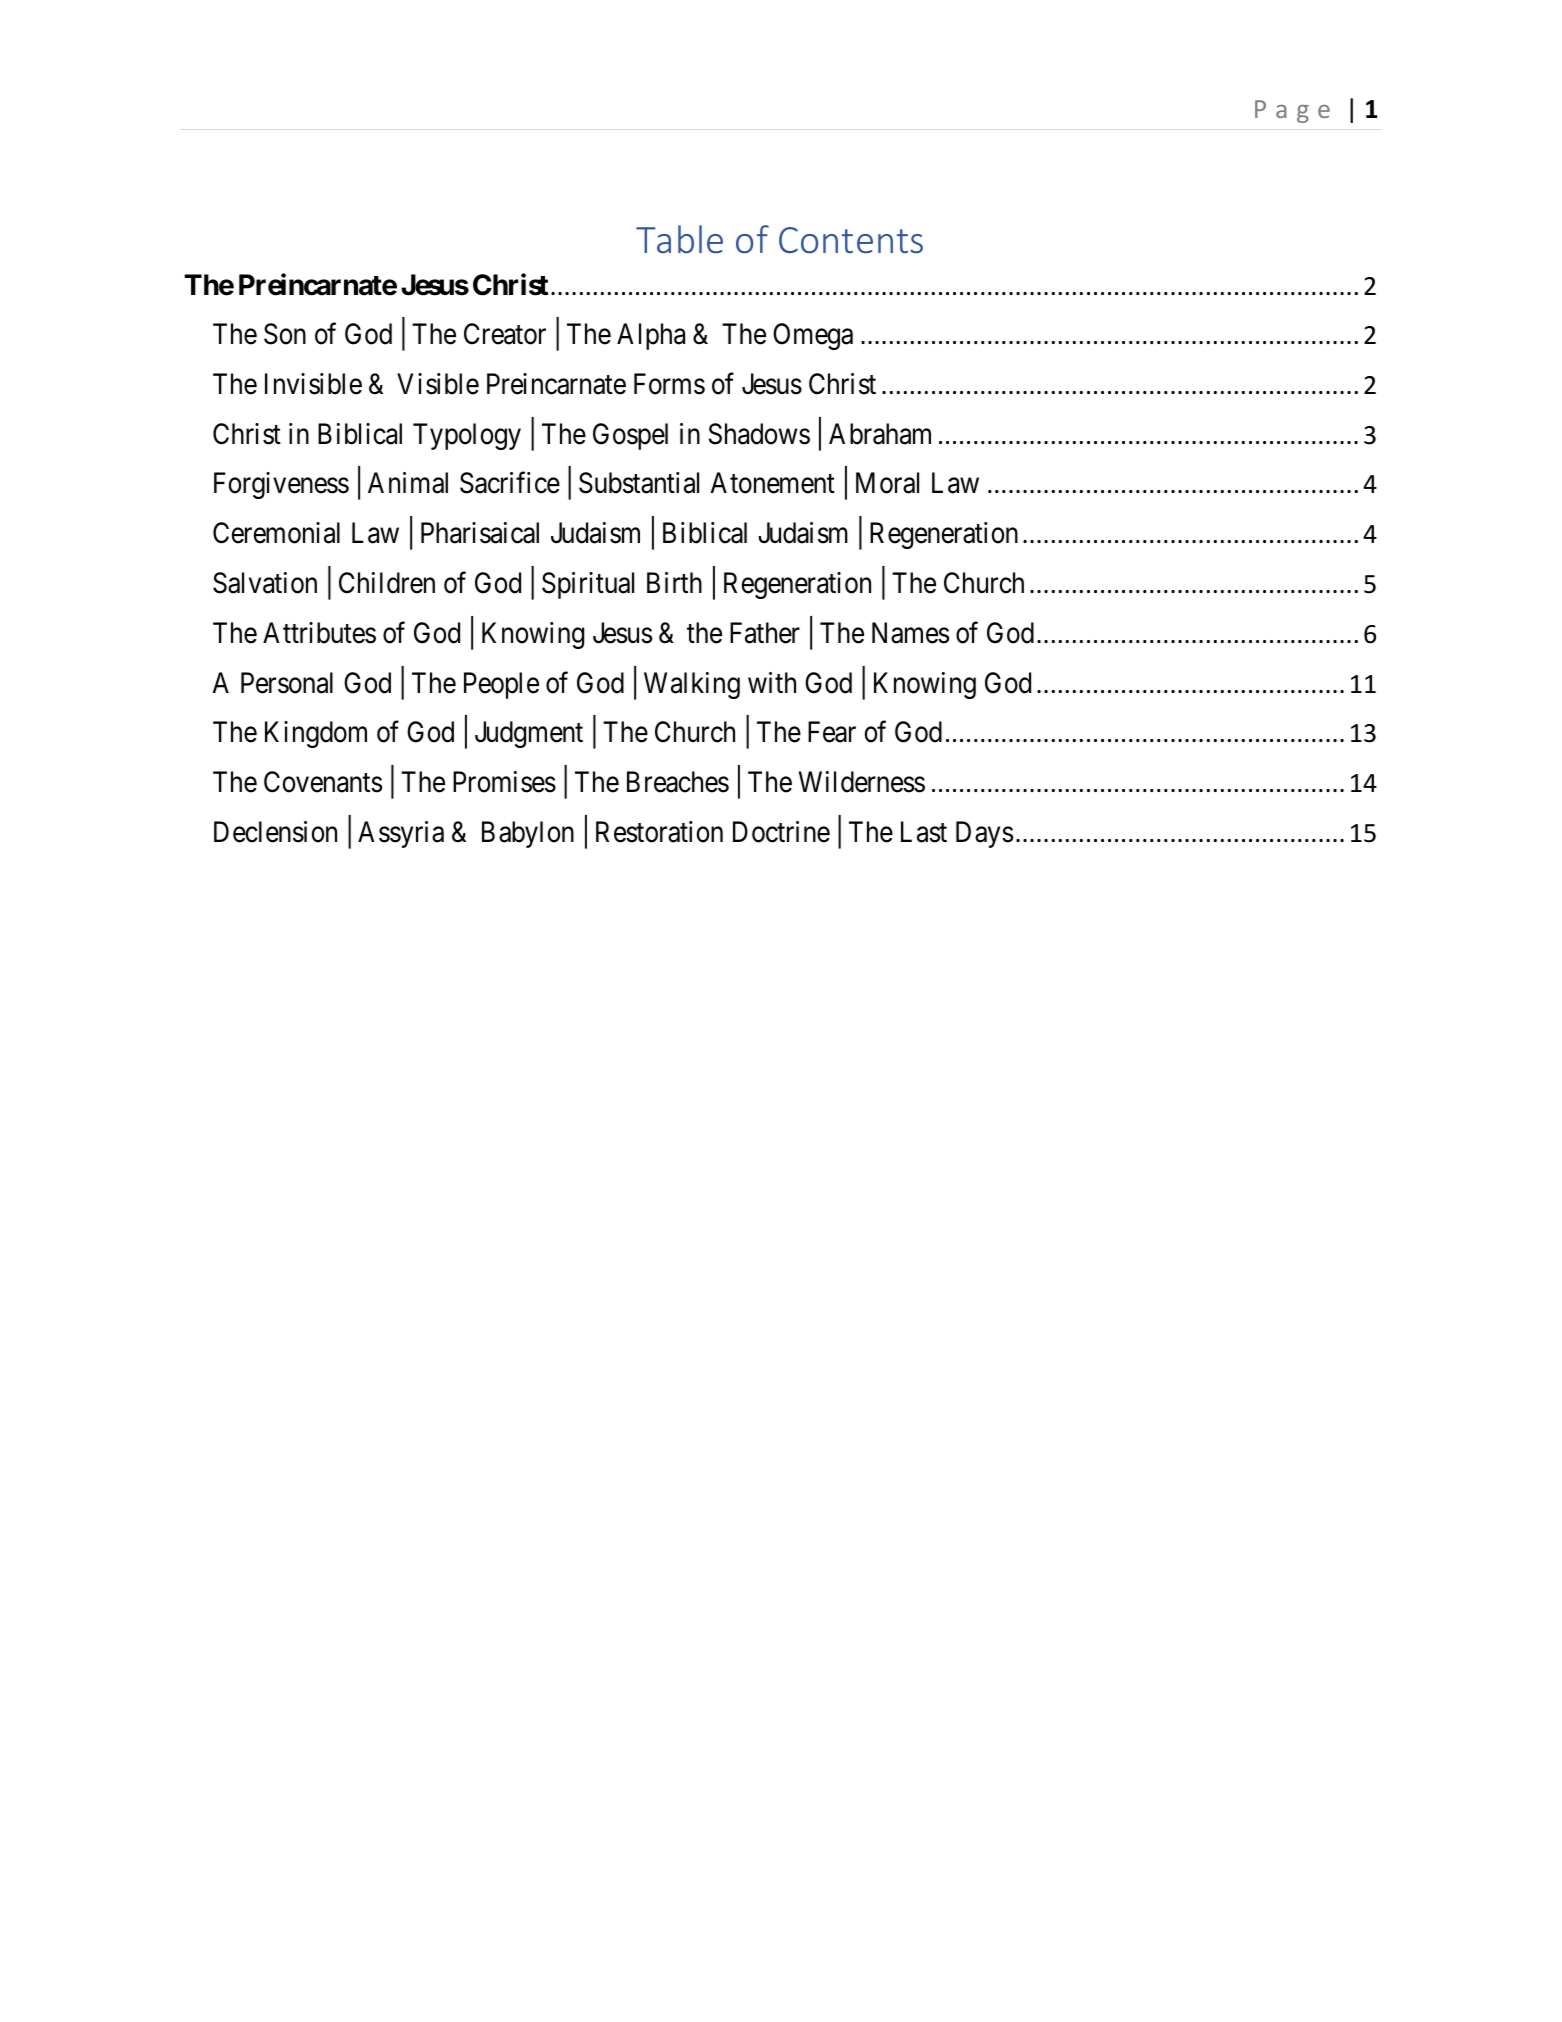 Image resolution: width=1562 pixels, height=2022 pixels. Describe the element at coordinates (505, 334) in the page. I see `Creator` at that location.
